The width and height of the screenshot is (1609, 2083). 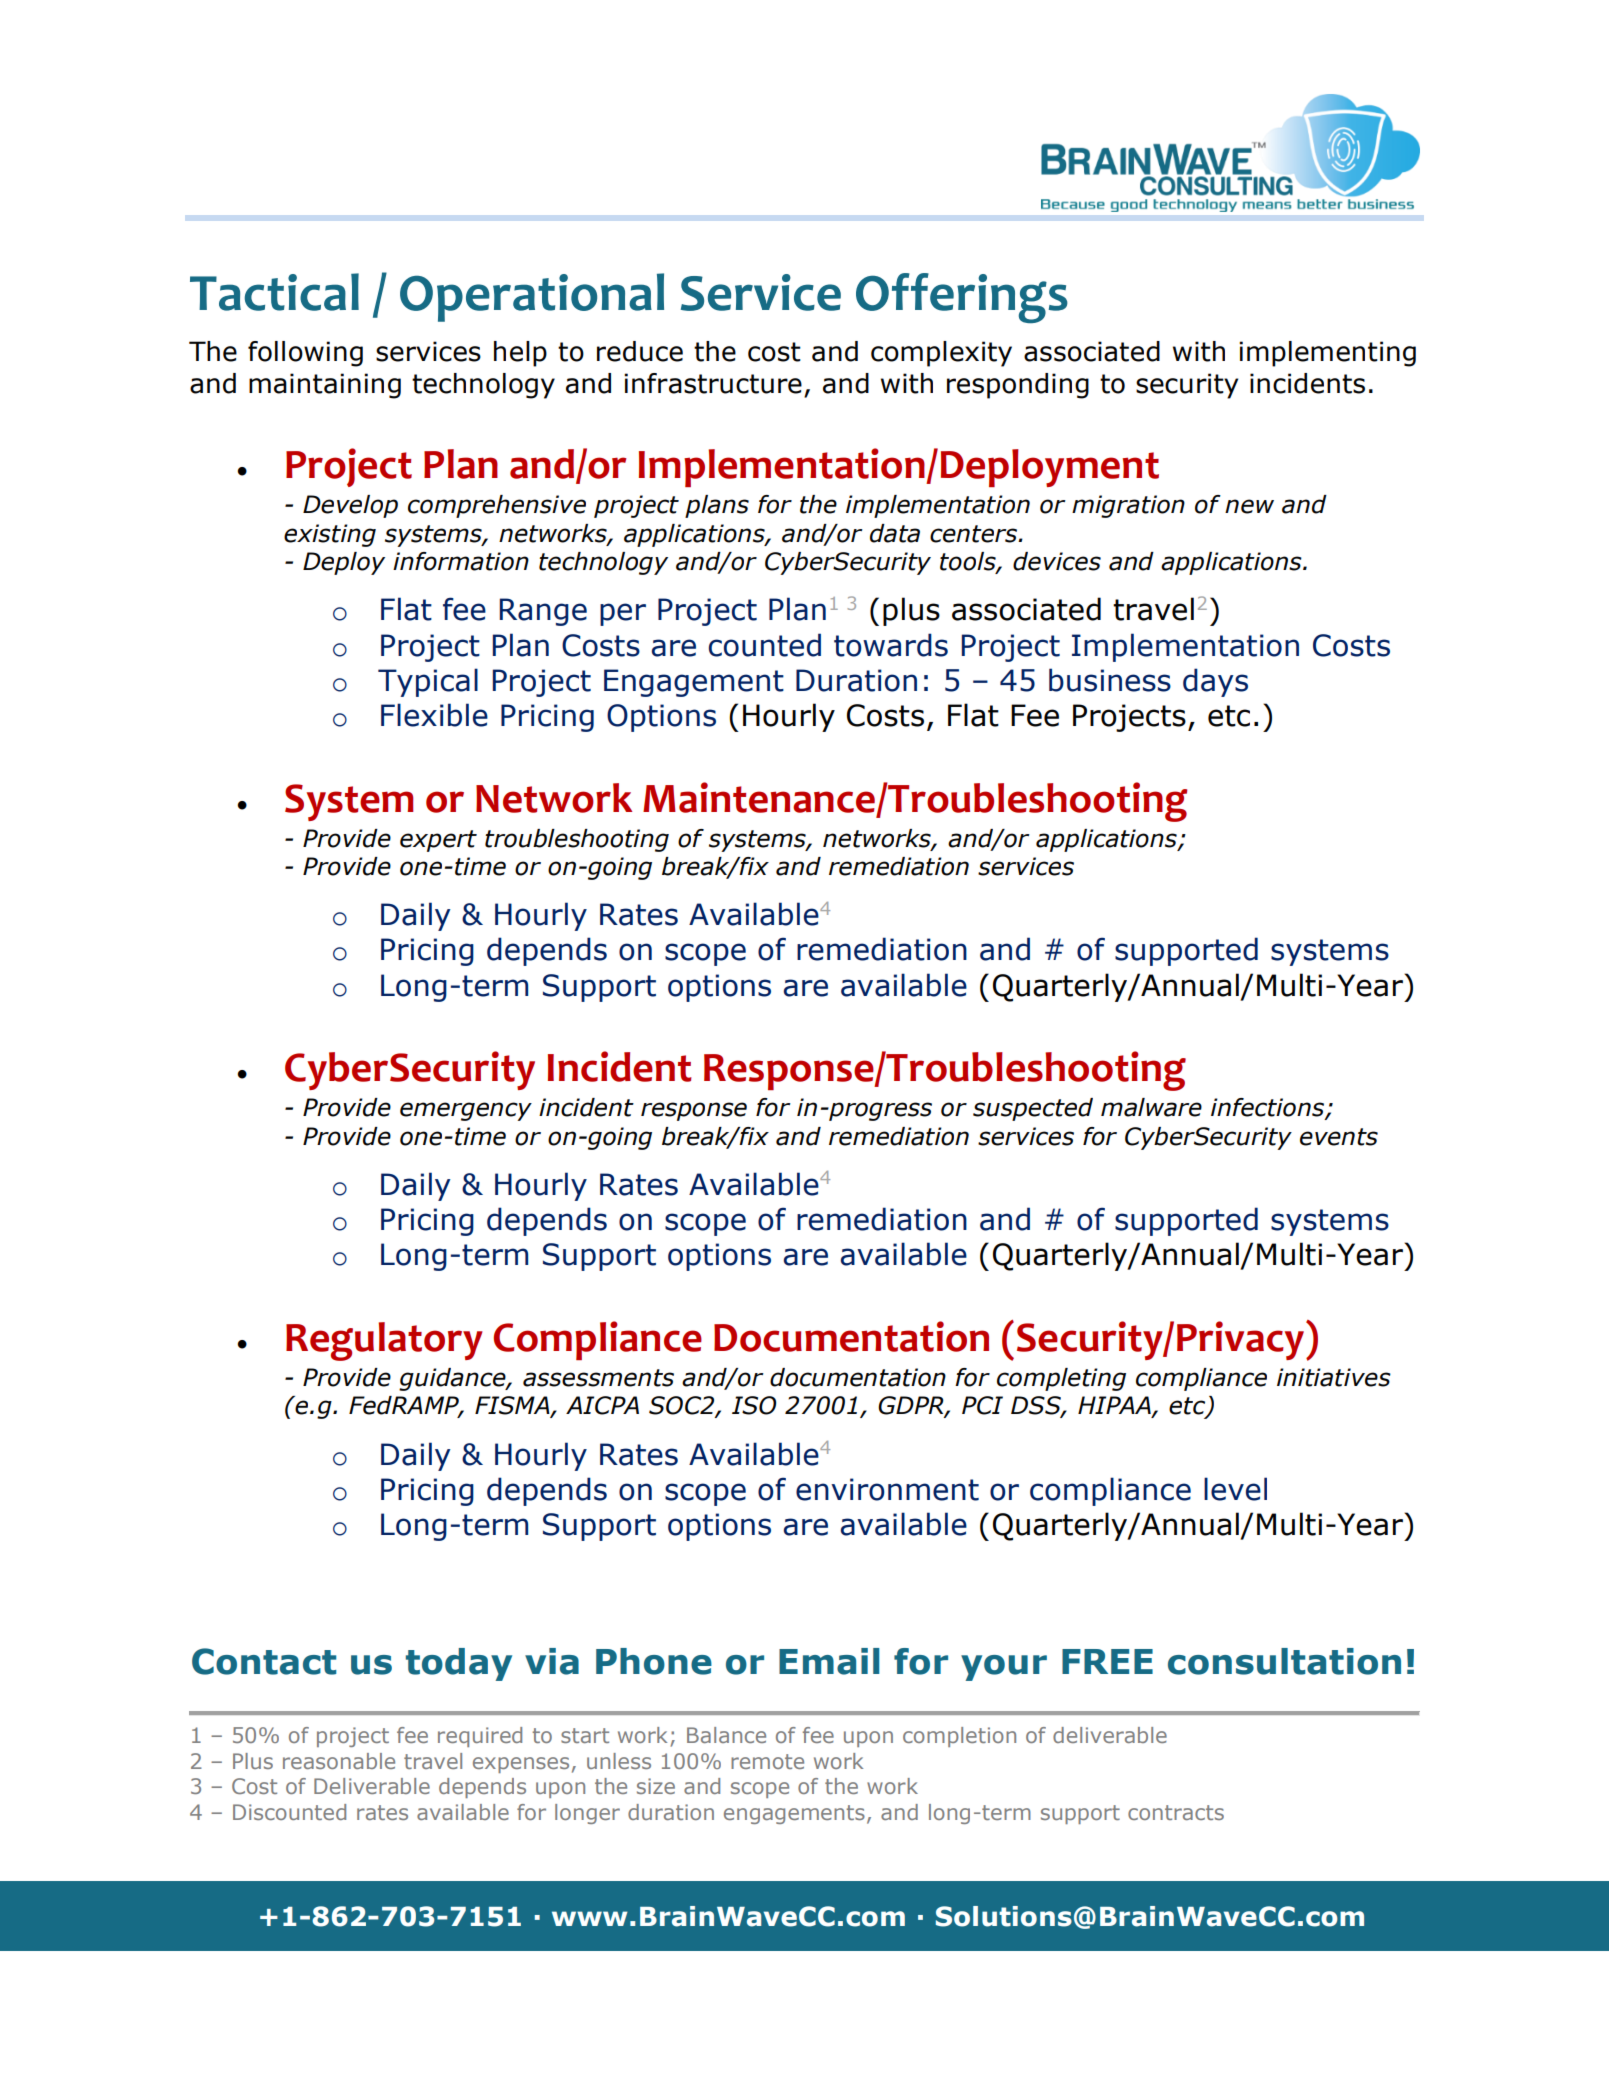 What do you see at coordinates (466, 1111) in the screenshot?
I see `emergency` at bounding box center [466, 1111].
